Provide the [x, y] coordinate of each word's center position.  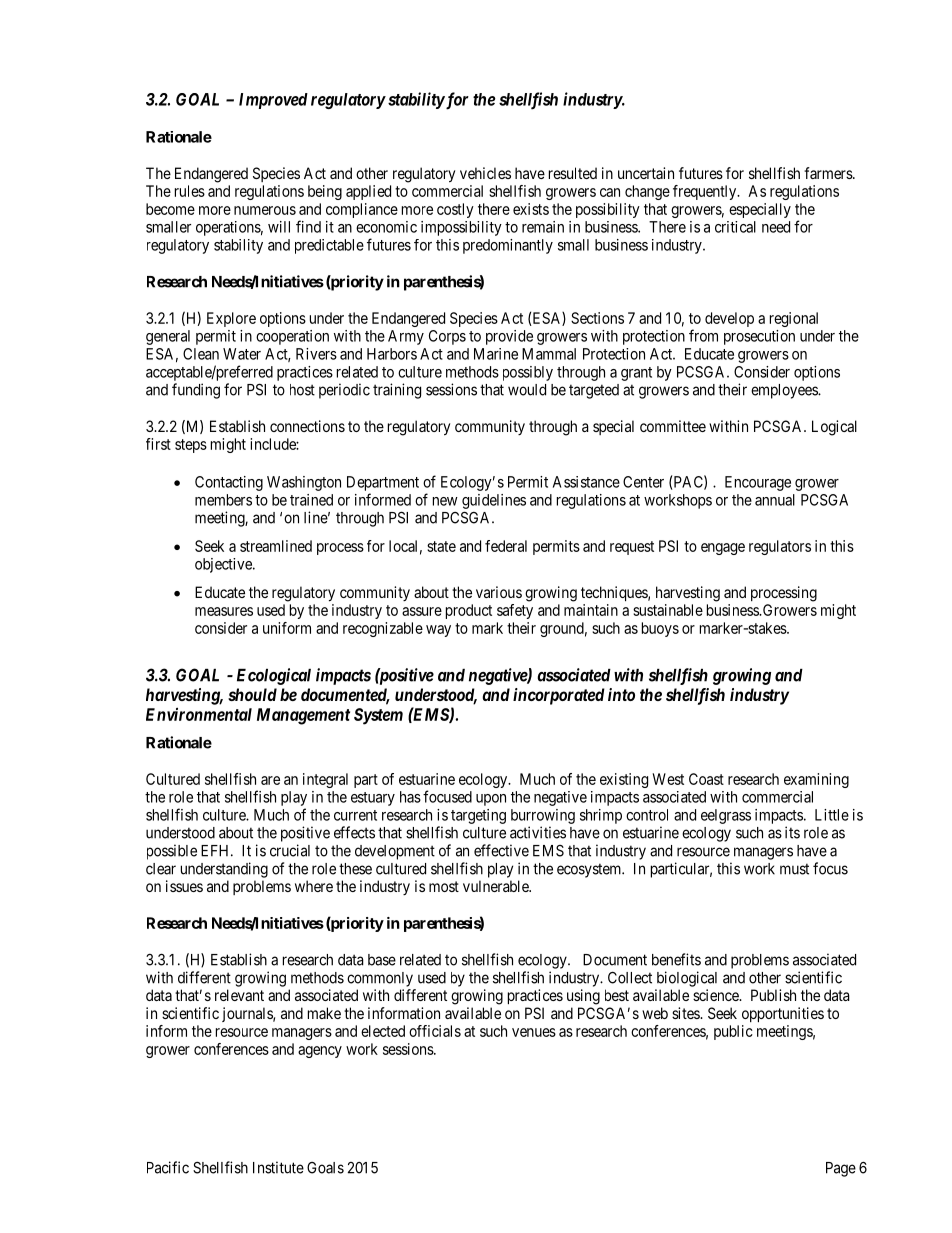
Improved [273, 101]
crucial [290, 850]
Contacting [229, 483]
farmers [829, 173]
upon [491, 800]
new [445, 501]
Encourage [758, 483]
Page [841, 1169]
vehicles [485, 173]
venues [534, 1032]
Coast [706, 779]
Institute [278, 1167]
